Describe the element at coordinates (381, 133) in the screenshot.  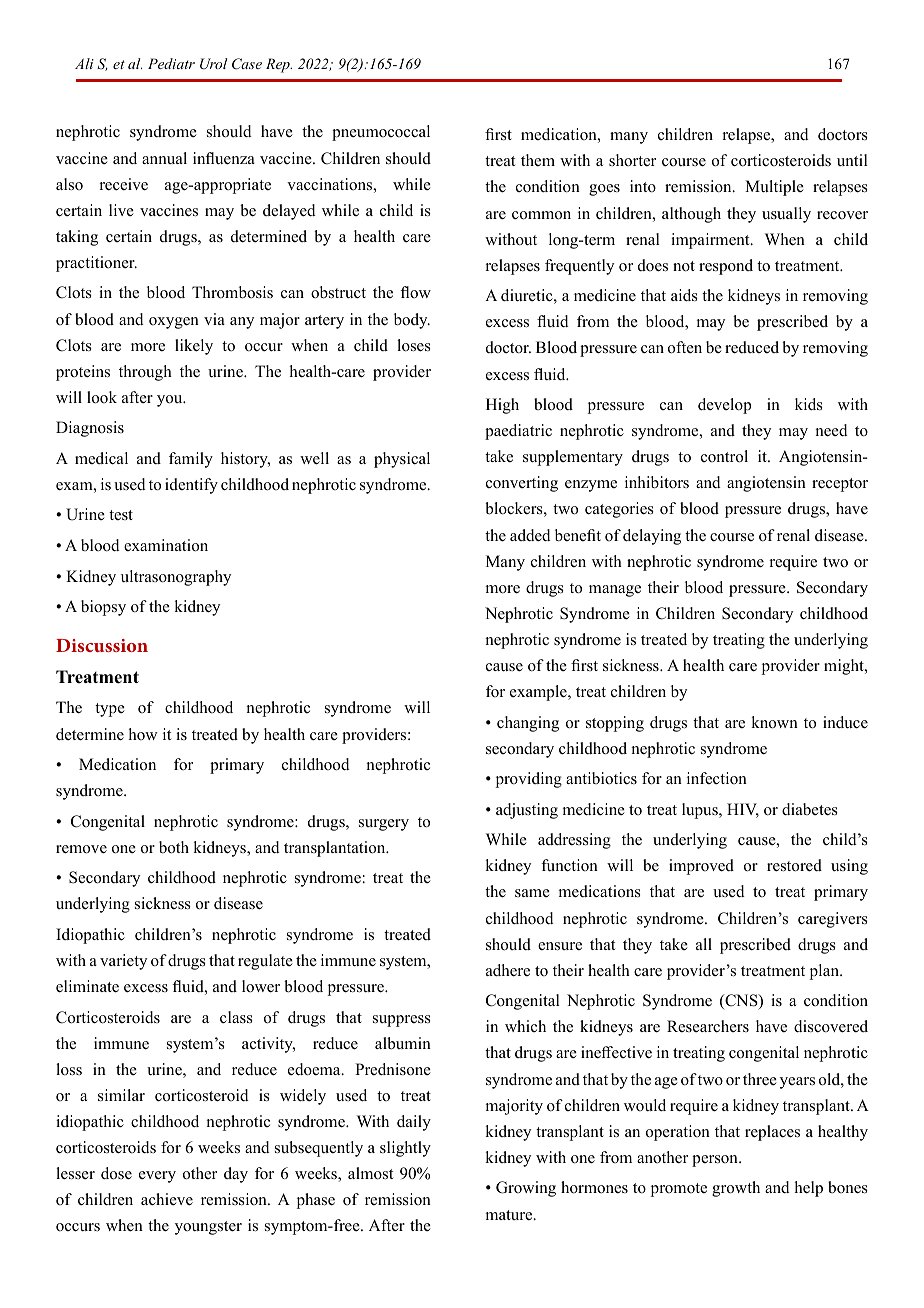
I see `pneumococcal` at that location.
